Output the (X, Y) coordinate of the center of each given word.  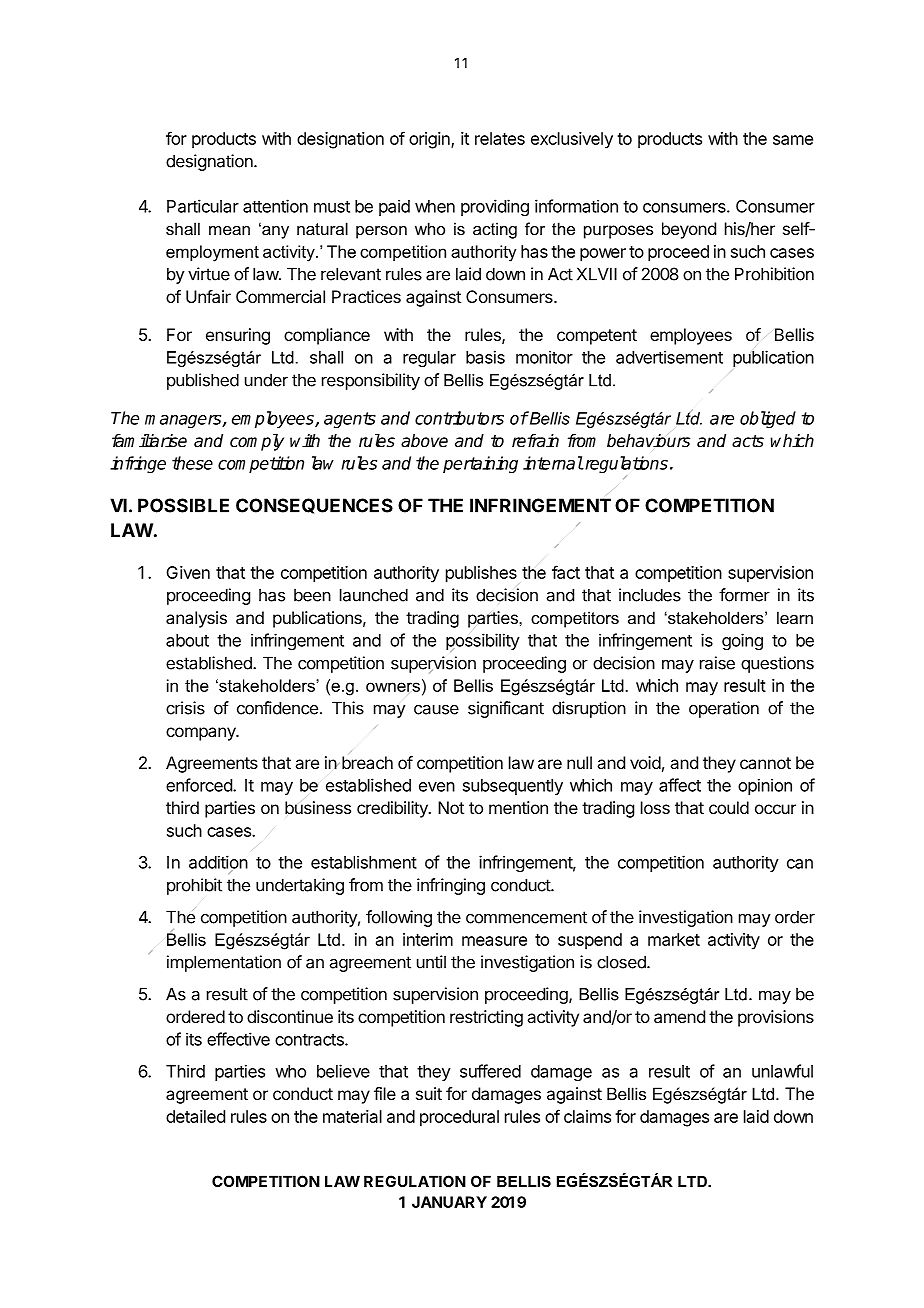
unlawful (782, 1071)
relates (500, 138)
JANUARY (449, 1202)
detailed (195, 1116)
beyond (689, 230)
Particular (203, 206)
